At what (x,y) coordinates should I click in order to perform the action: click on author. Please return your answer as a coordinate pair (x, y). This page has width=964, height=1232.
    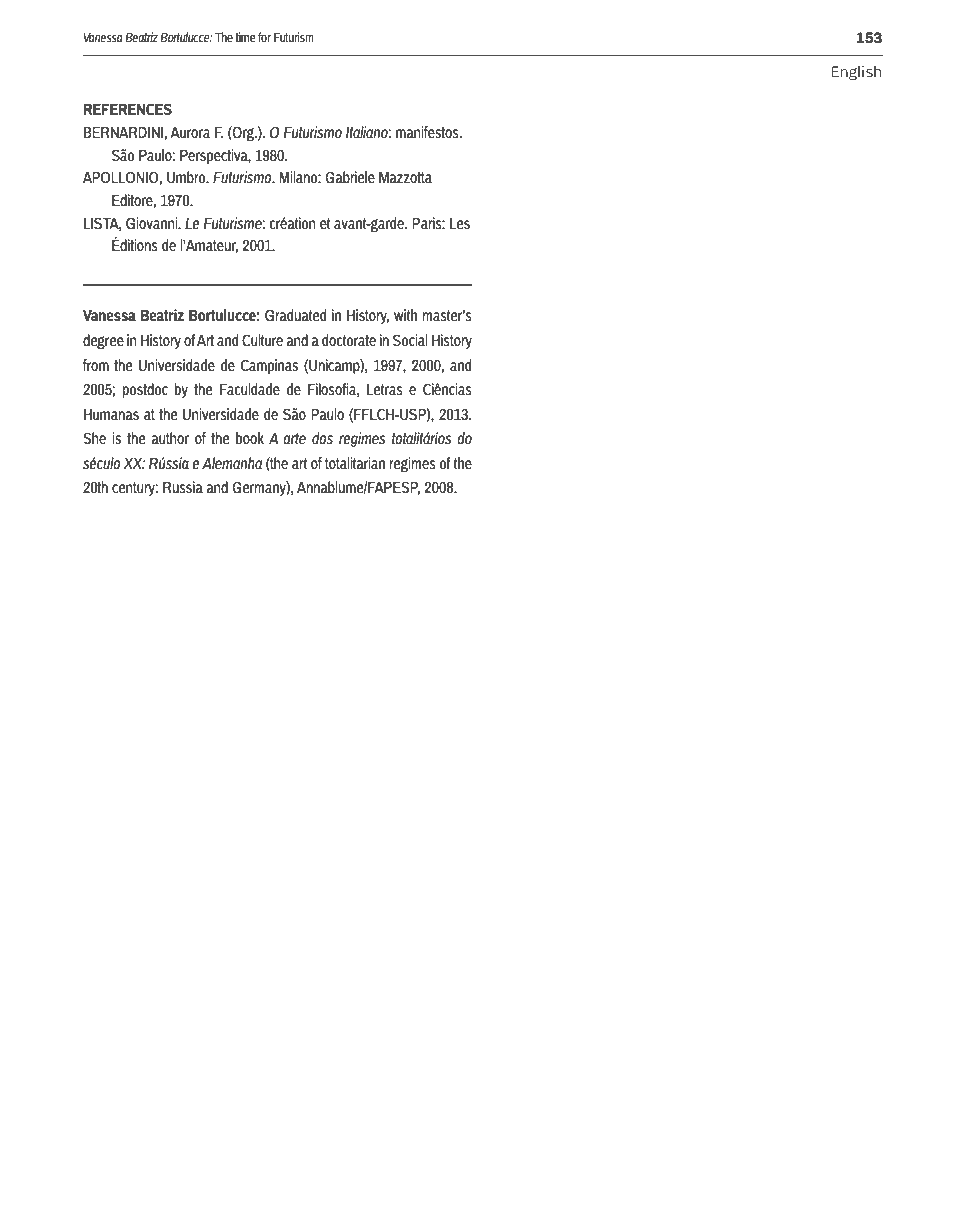
    Looking at the image, I should click on (170, 438).
